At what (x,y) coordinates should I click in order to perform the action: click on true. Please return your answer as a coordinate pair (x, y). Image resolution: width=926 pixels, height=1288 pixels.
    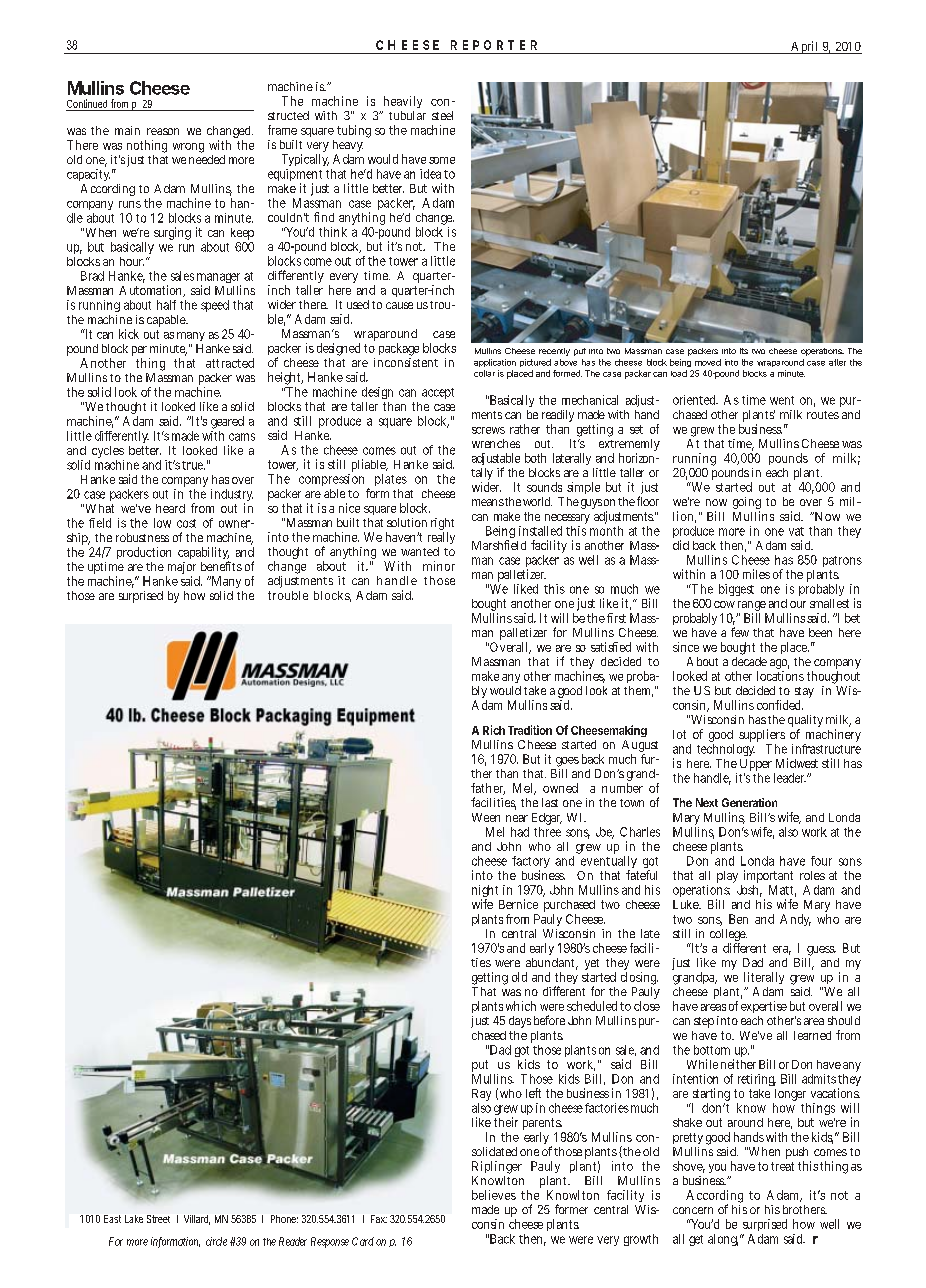
    Looking at the image, I should click on (193, 465).
